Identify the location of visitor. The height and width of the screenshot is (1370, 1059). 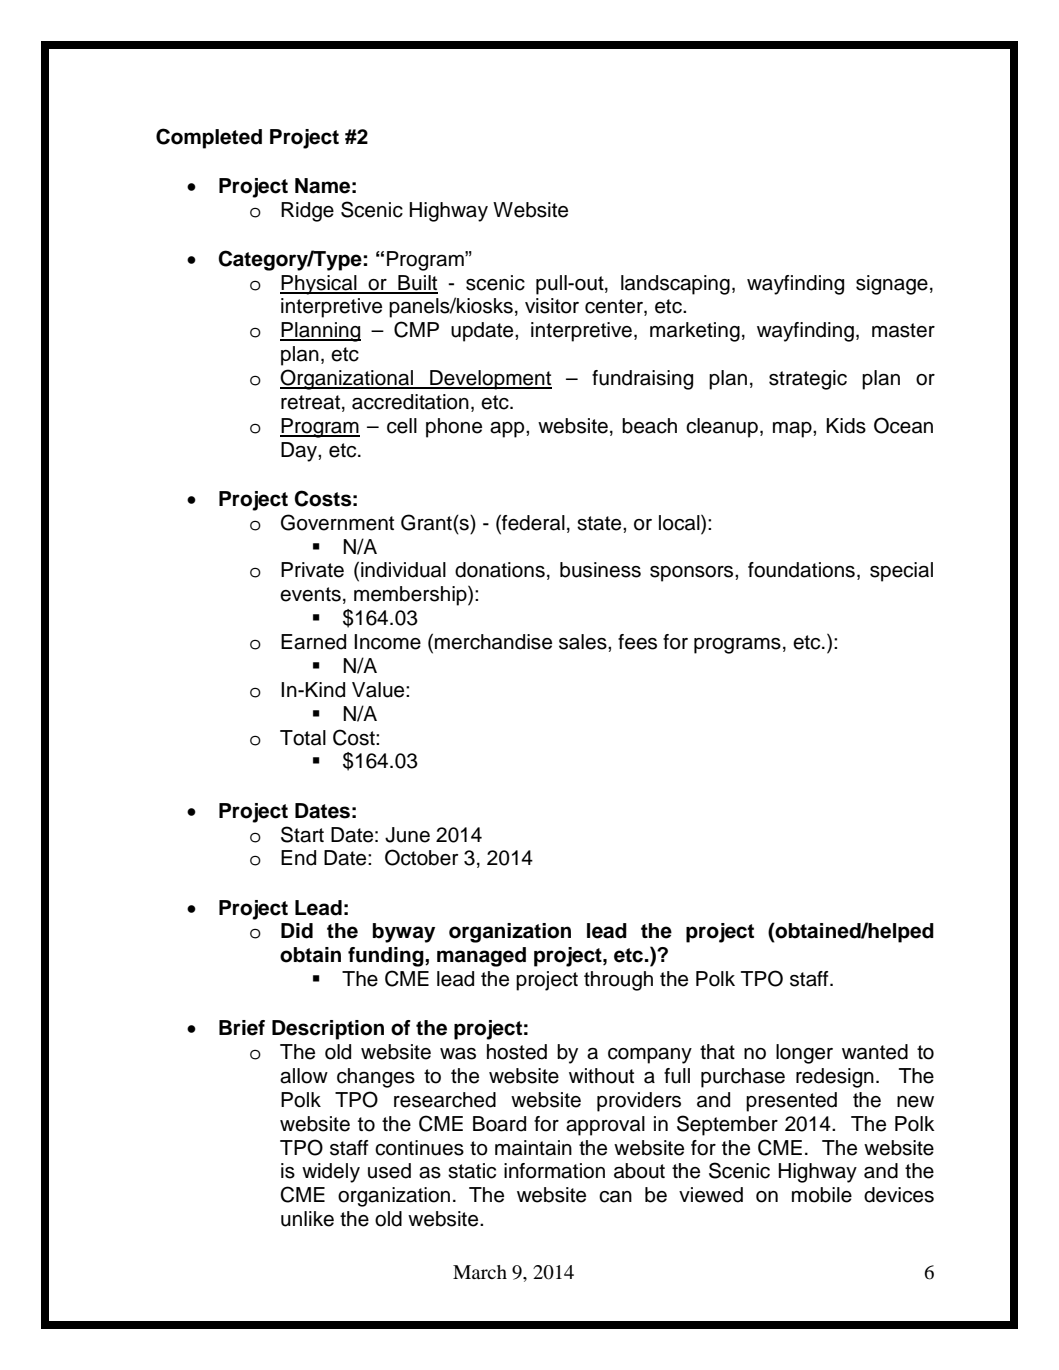
(552, 306).
